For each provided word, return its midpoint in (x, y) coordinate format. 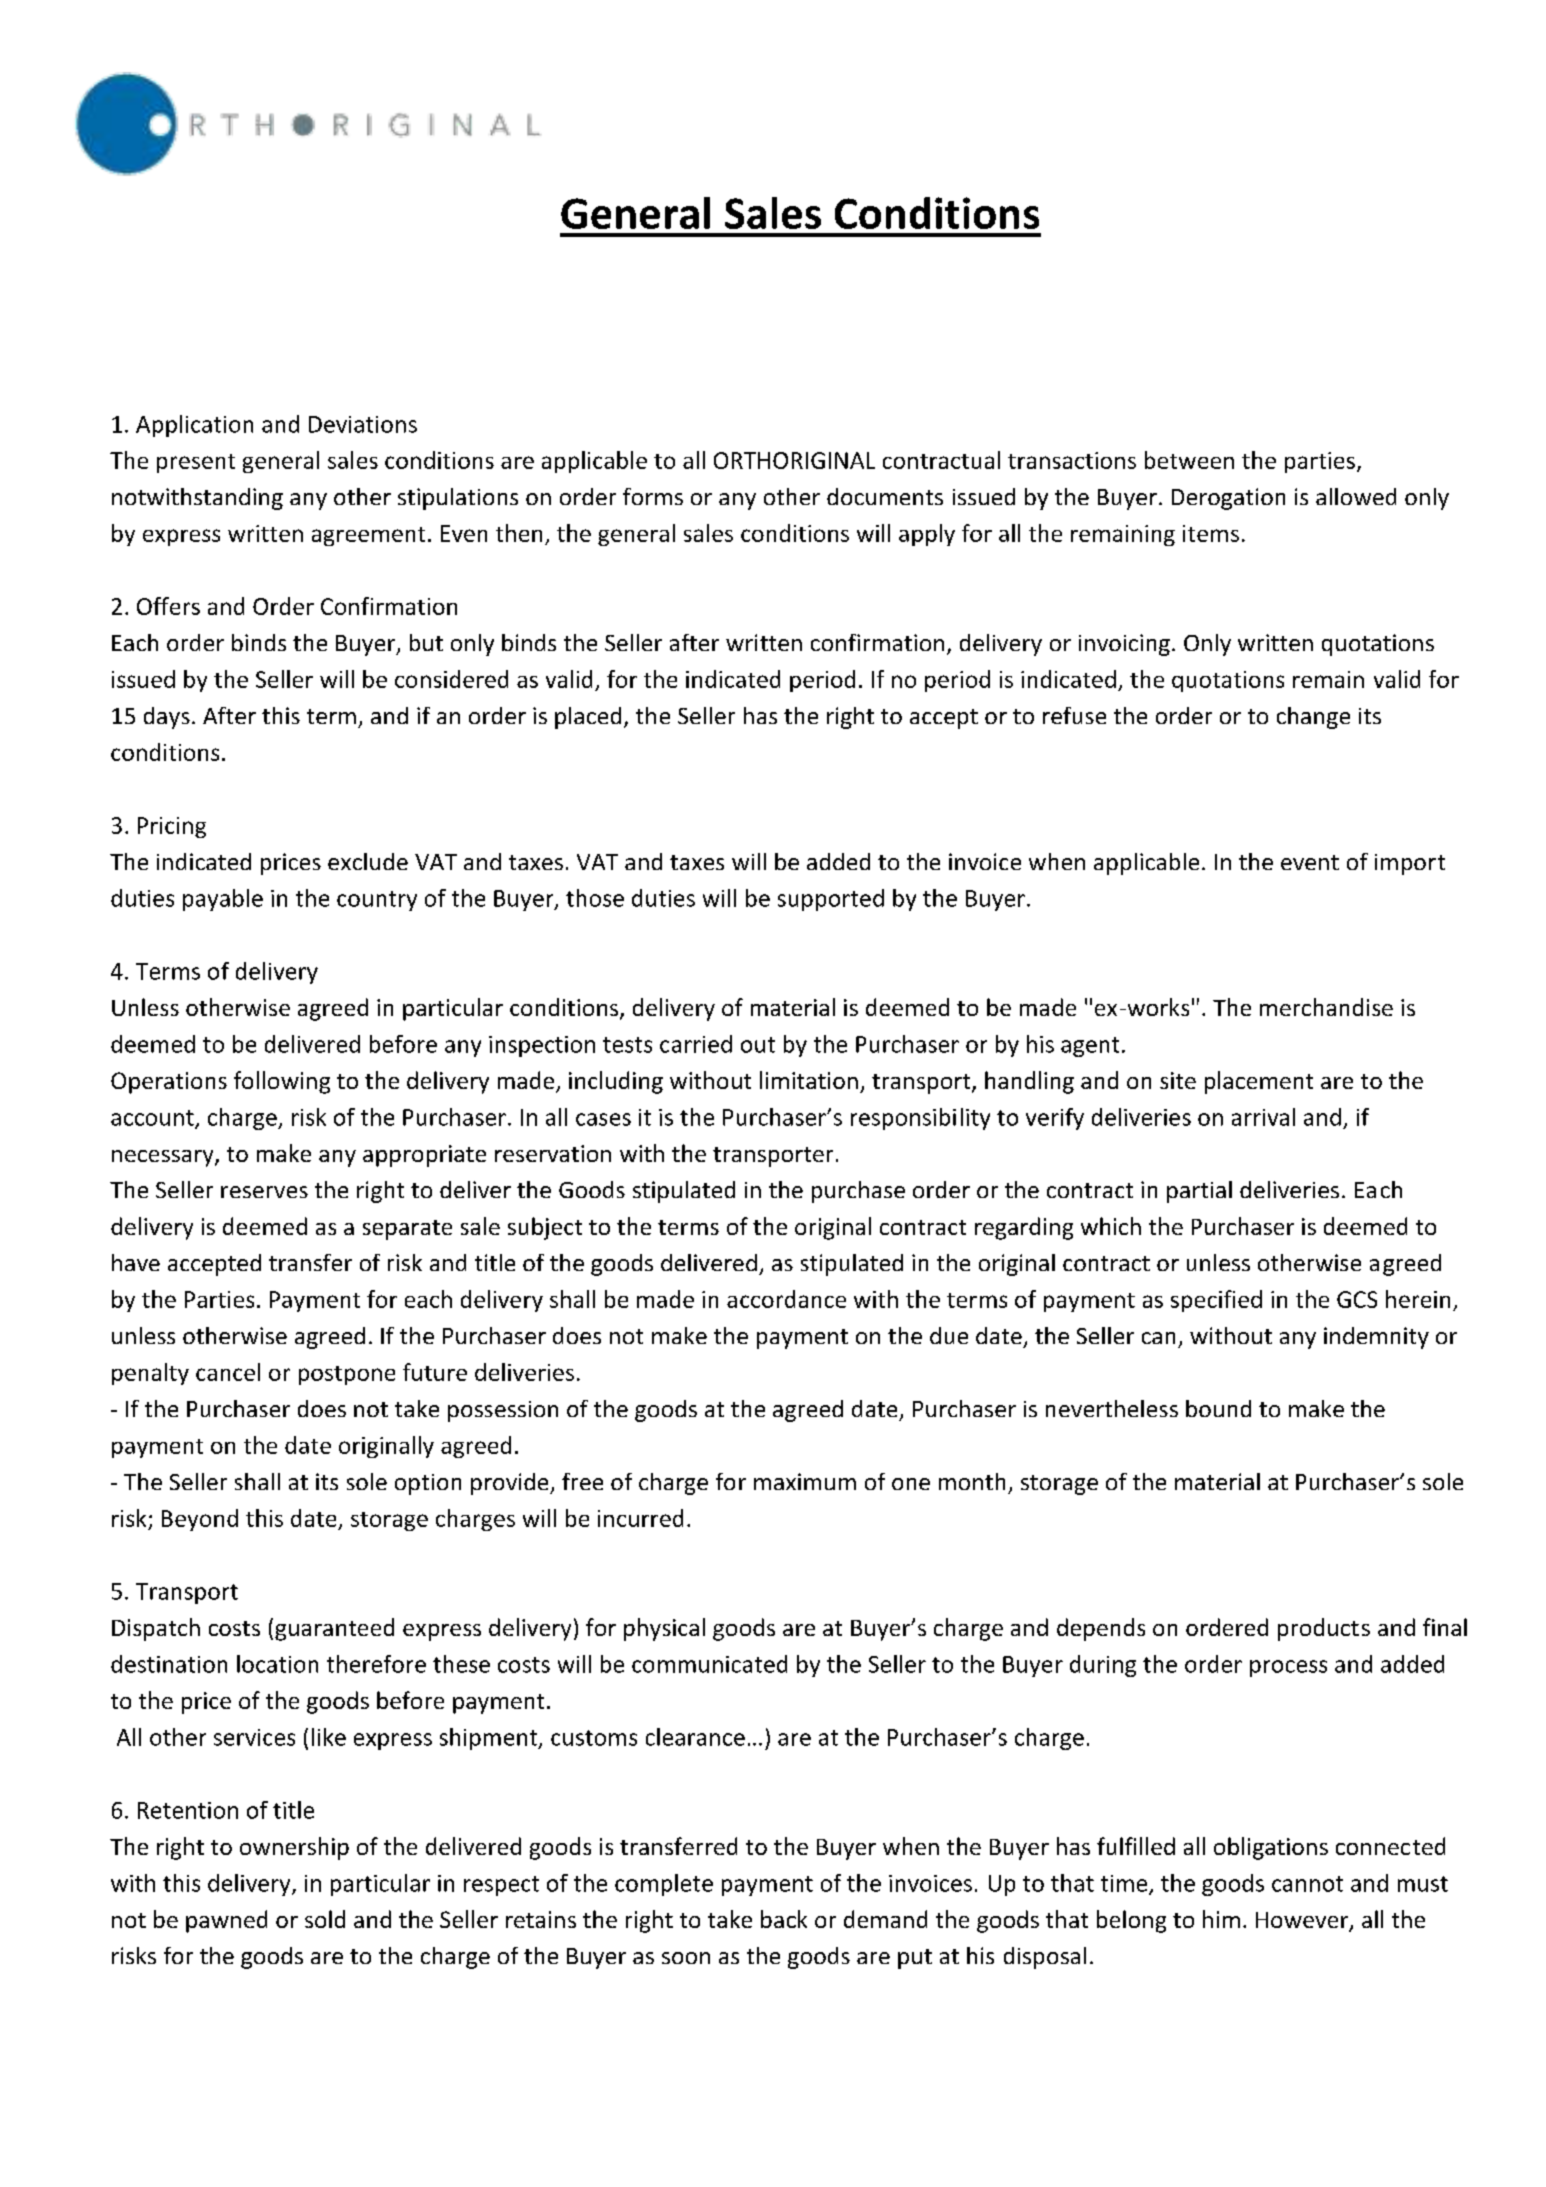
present (196, 463)
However (1303, 1921)
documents (885, 496)
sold (325, 1919)
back (784, 1919)
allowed (1356, 496)
